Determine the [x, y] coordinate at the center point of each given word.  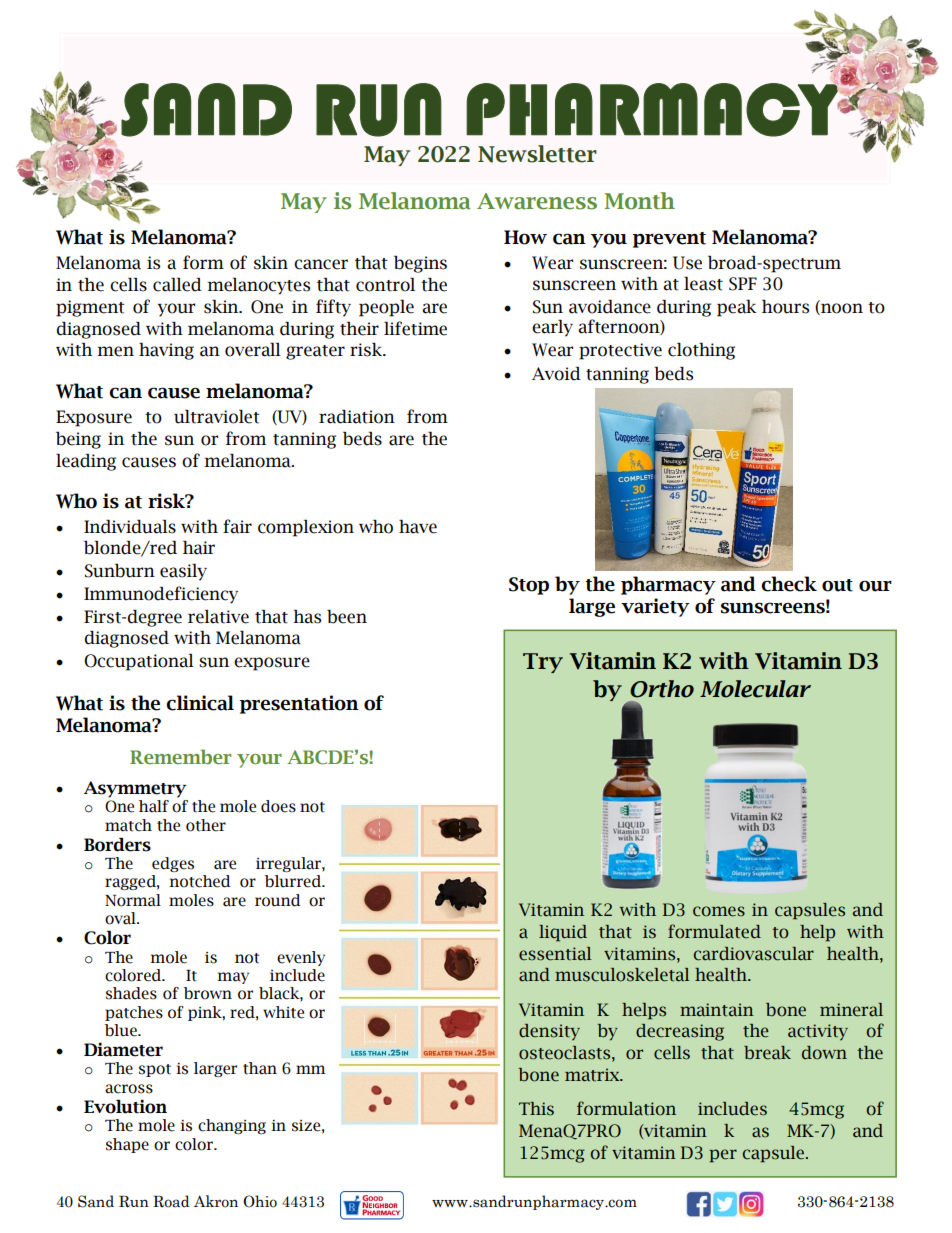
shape [127, 1145]
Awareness [537, 201]
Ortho [662, 689]
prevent [669, 240]
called [177, 285]
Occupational [139, 662]
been [347, 617]
